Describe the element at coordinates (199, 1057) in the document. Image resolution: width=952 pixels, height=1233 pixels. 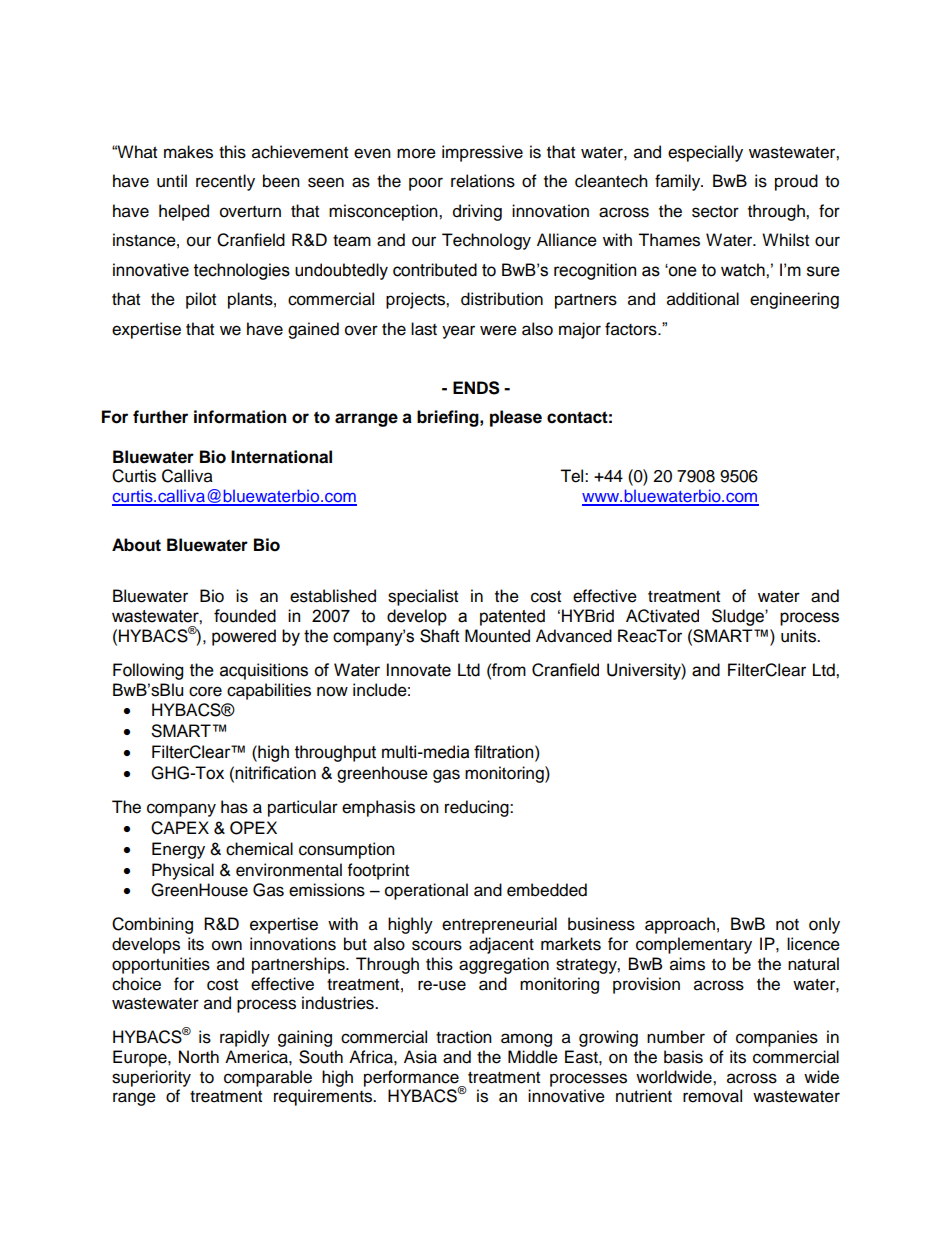
I see `North` at that location.
